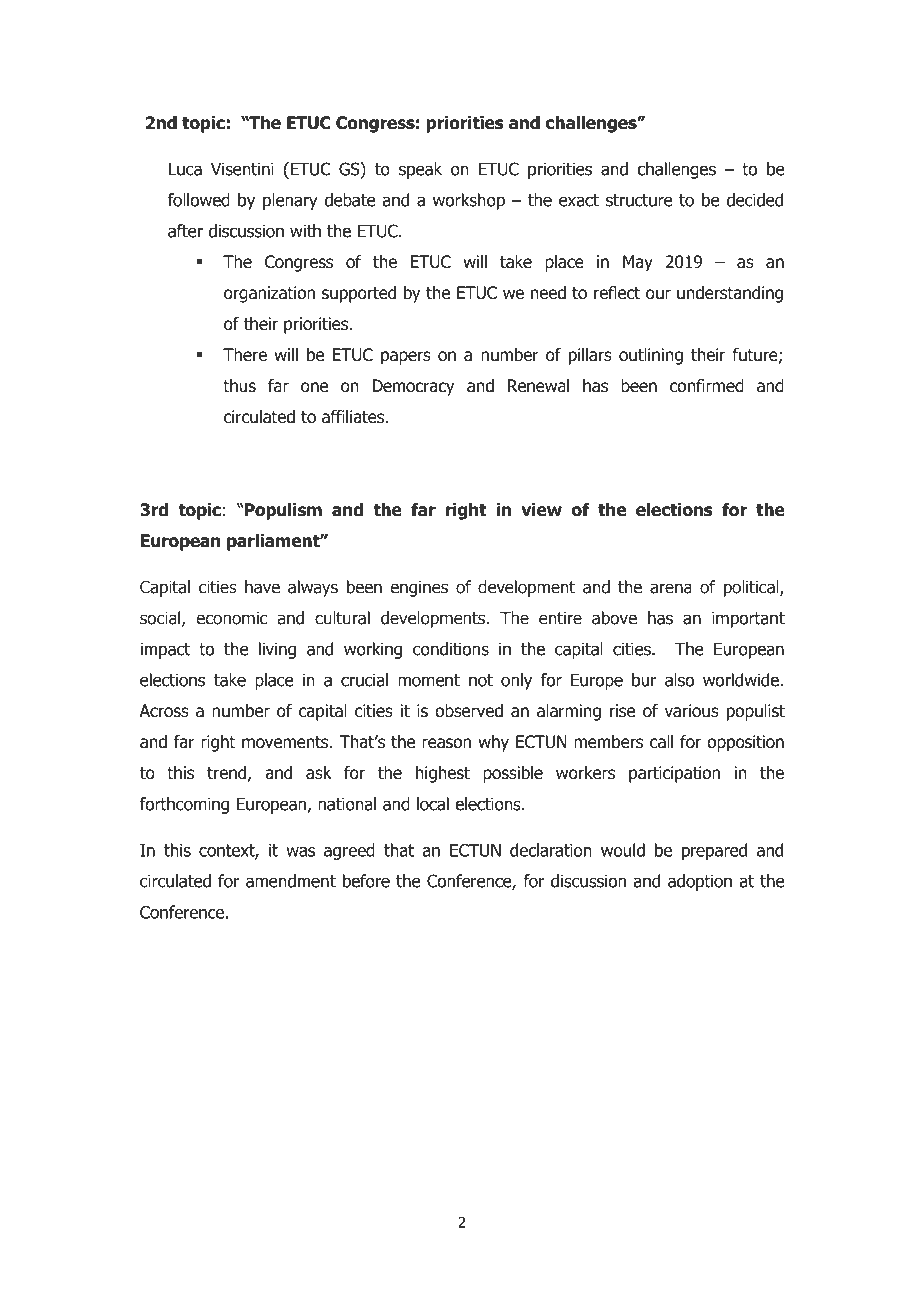 This screenshot has width=924, height=1308. Describe the element at coordinates (469, 201) in the screenshot. I see `workshop` at that location.
